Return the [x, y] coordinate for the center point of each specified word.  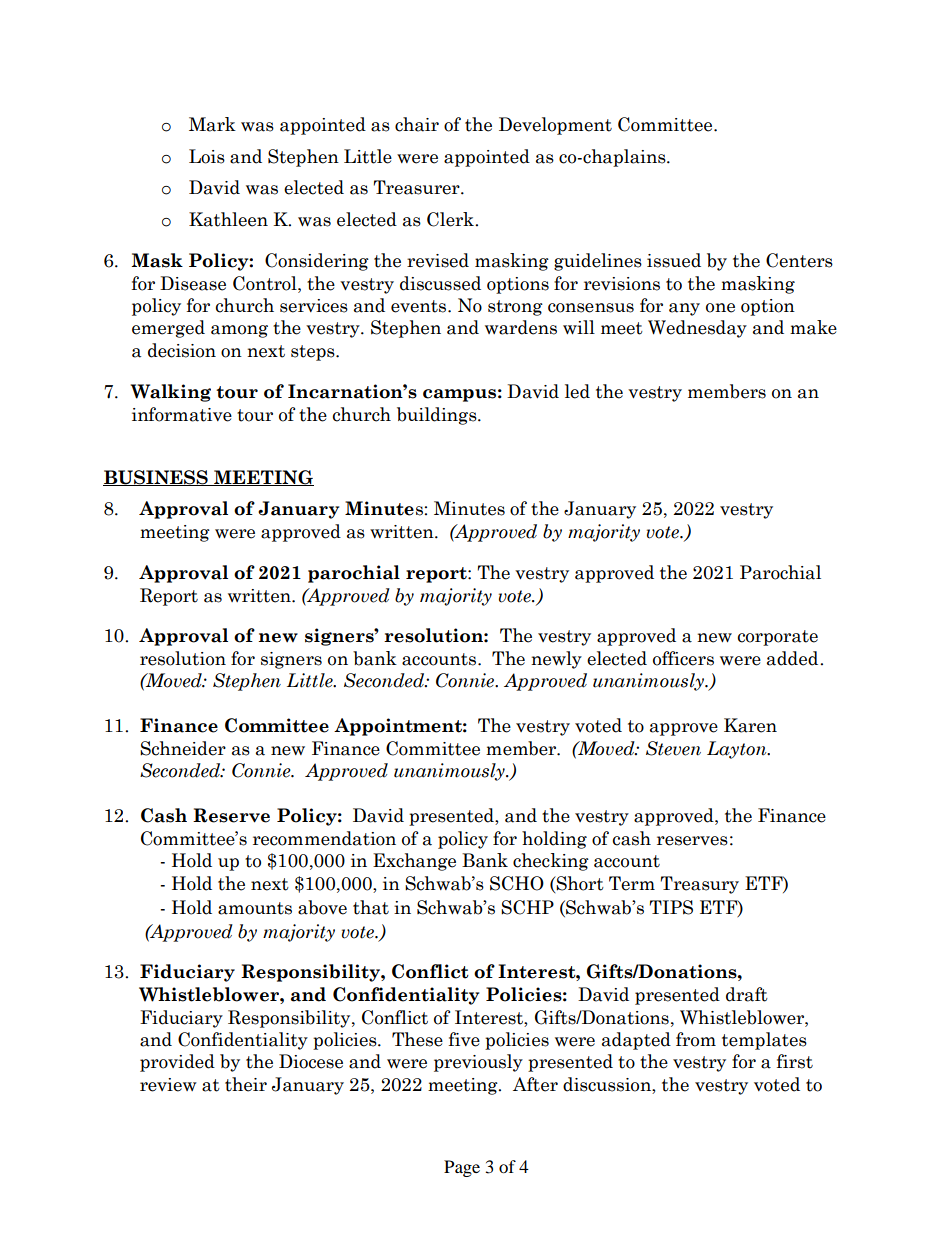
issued [674, 260]
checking [551, 862]
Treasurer [417, 187]
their [246, 1084]
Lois [207, 156]
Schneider [183, 748]
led [577, 391]
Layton [738, 750]
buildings [438, 416]
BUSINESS [156, 478]
